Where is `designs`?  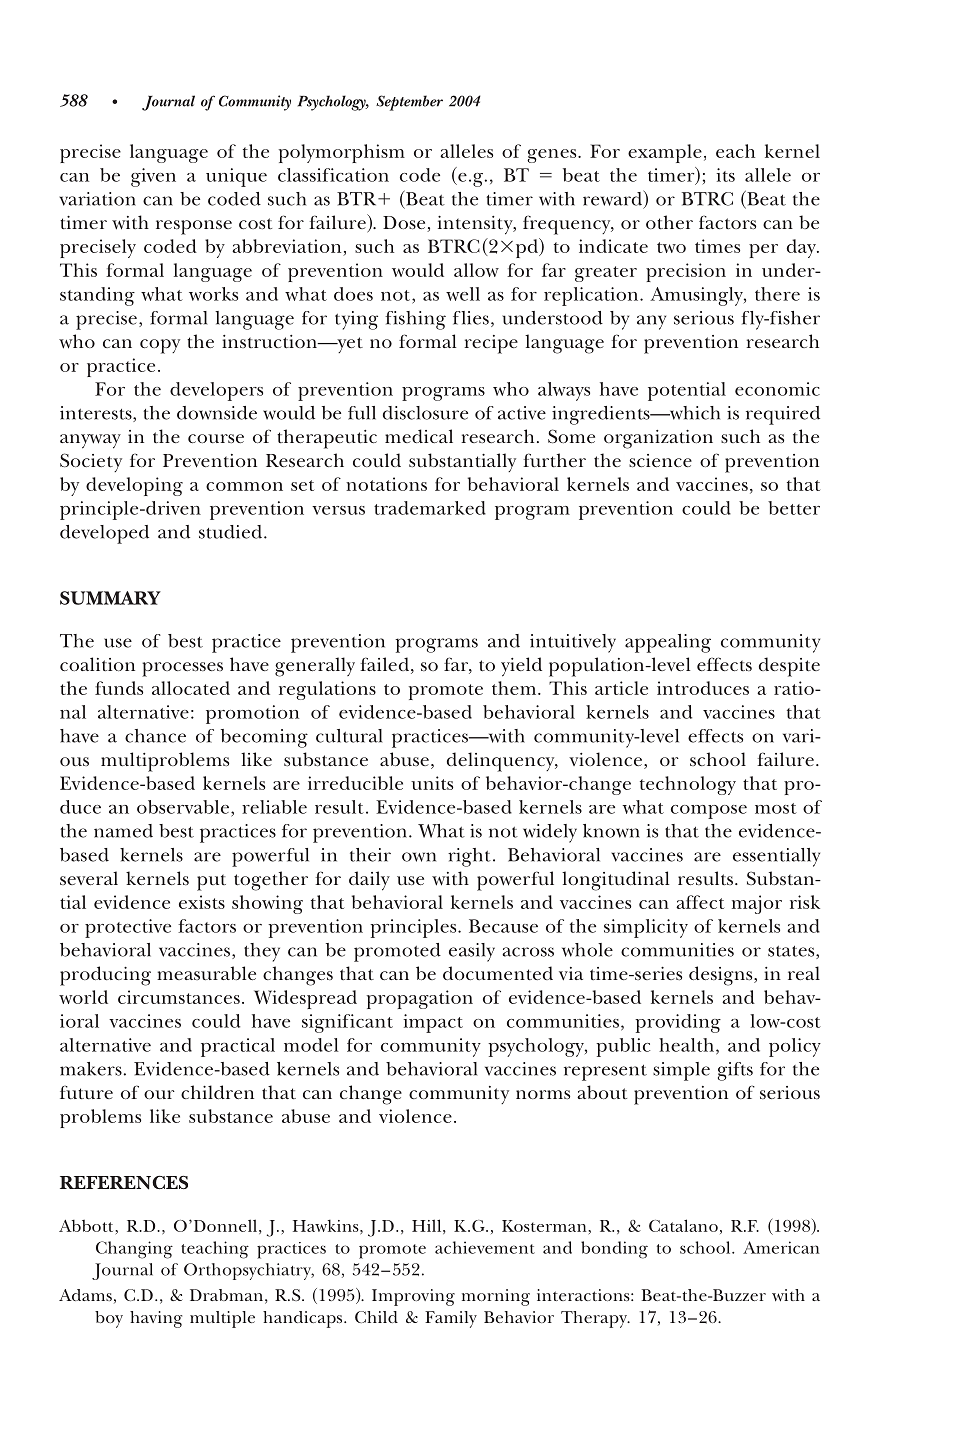
designs is located at coordinates (722, 976).
